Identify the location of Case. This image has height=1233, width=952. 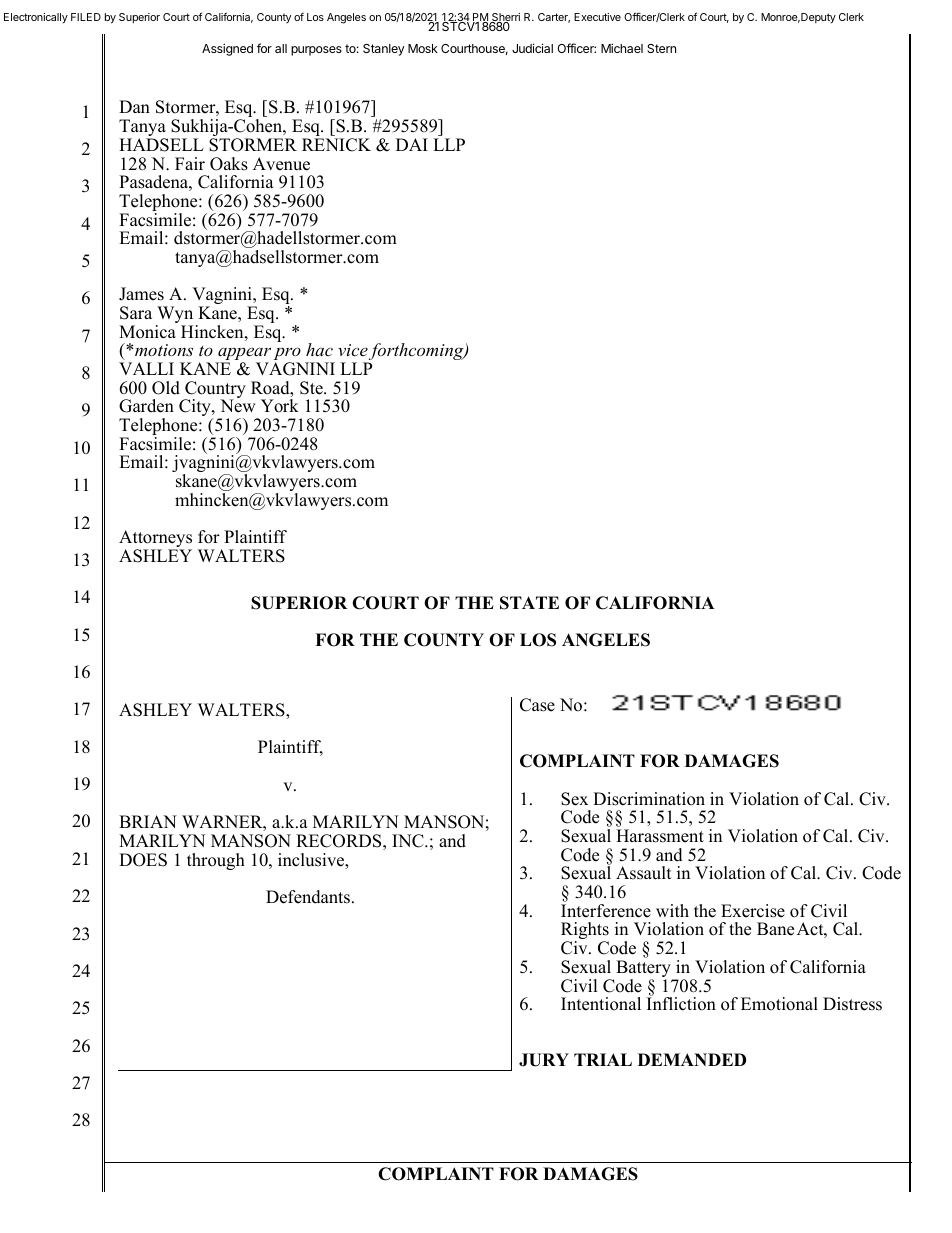
(537, 705).
